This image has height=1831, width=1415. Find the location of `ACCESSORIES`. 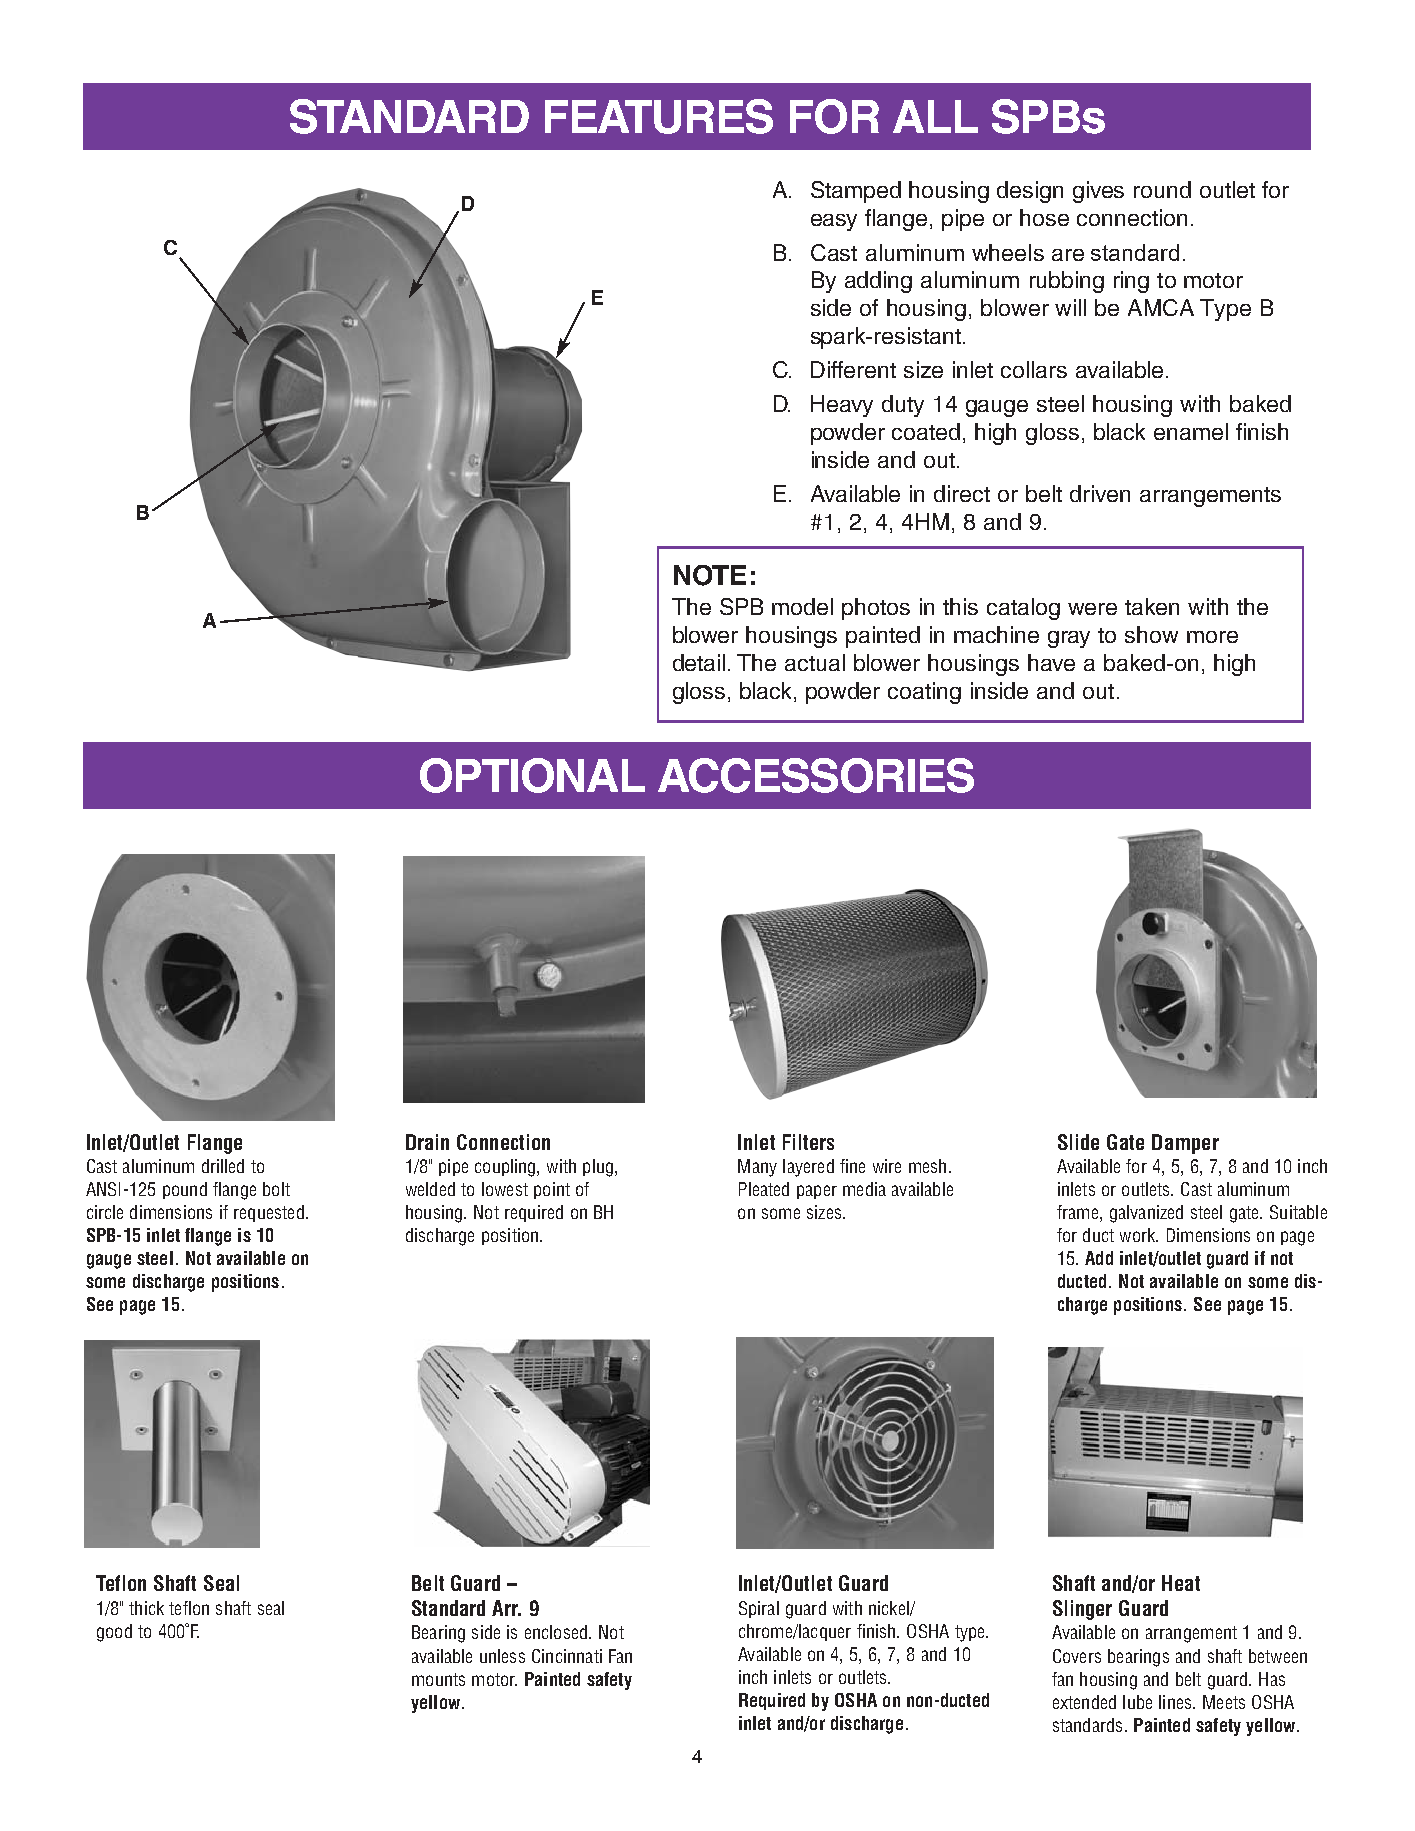

ACCESSORIES is located at coordinates (816, 775).
